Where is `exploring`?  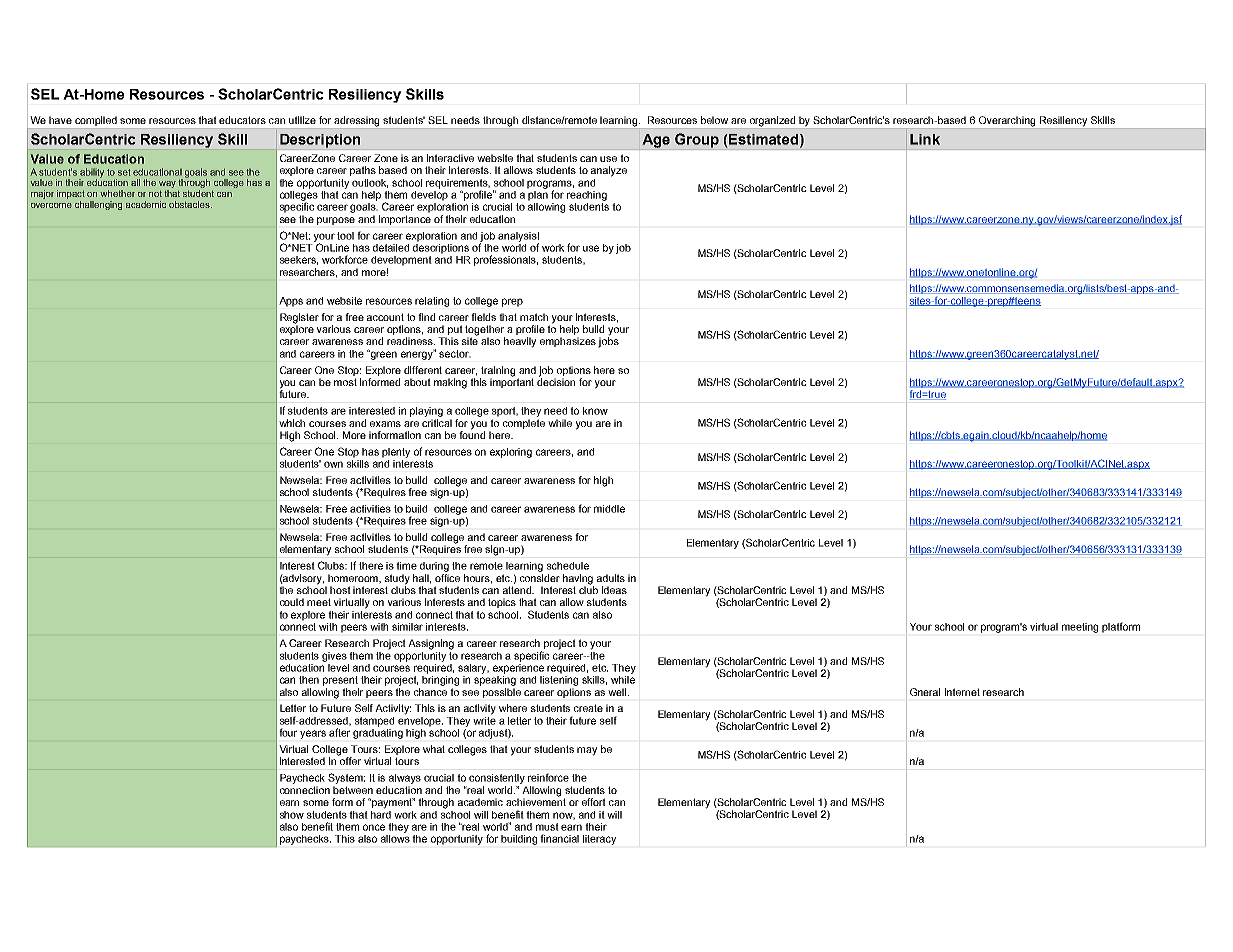 exploring is located at coordinates (511, 453).
